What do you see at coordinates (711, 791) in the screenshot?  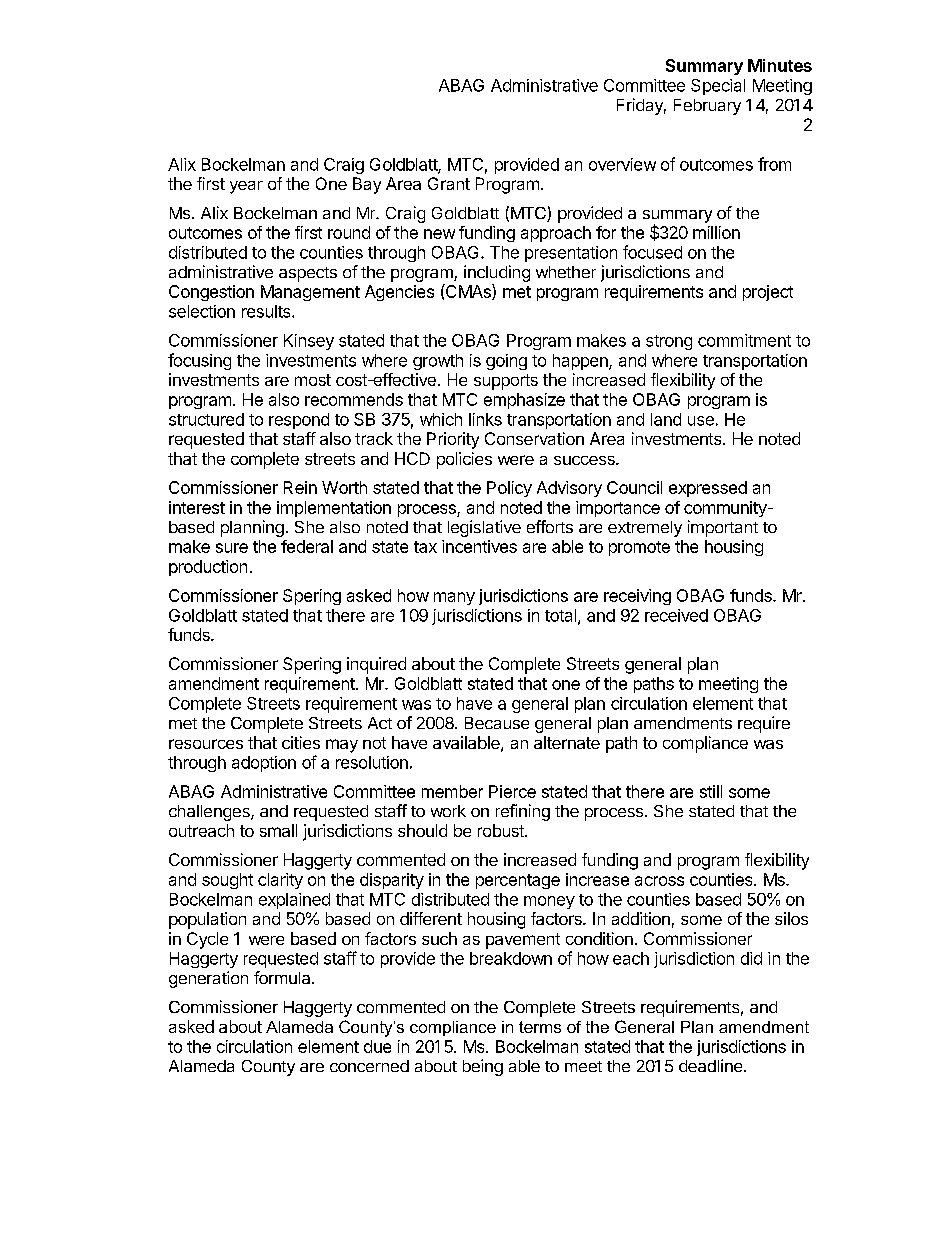 I see `still` at bounding box center [711, 791].
